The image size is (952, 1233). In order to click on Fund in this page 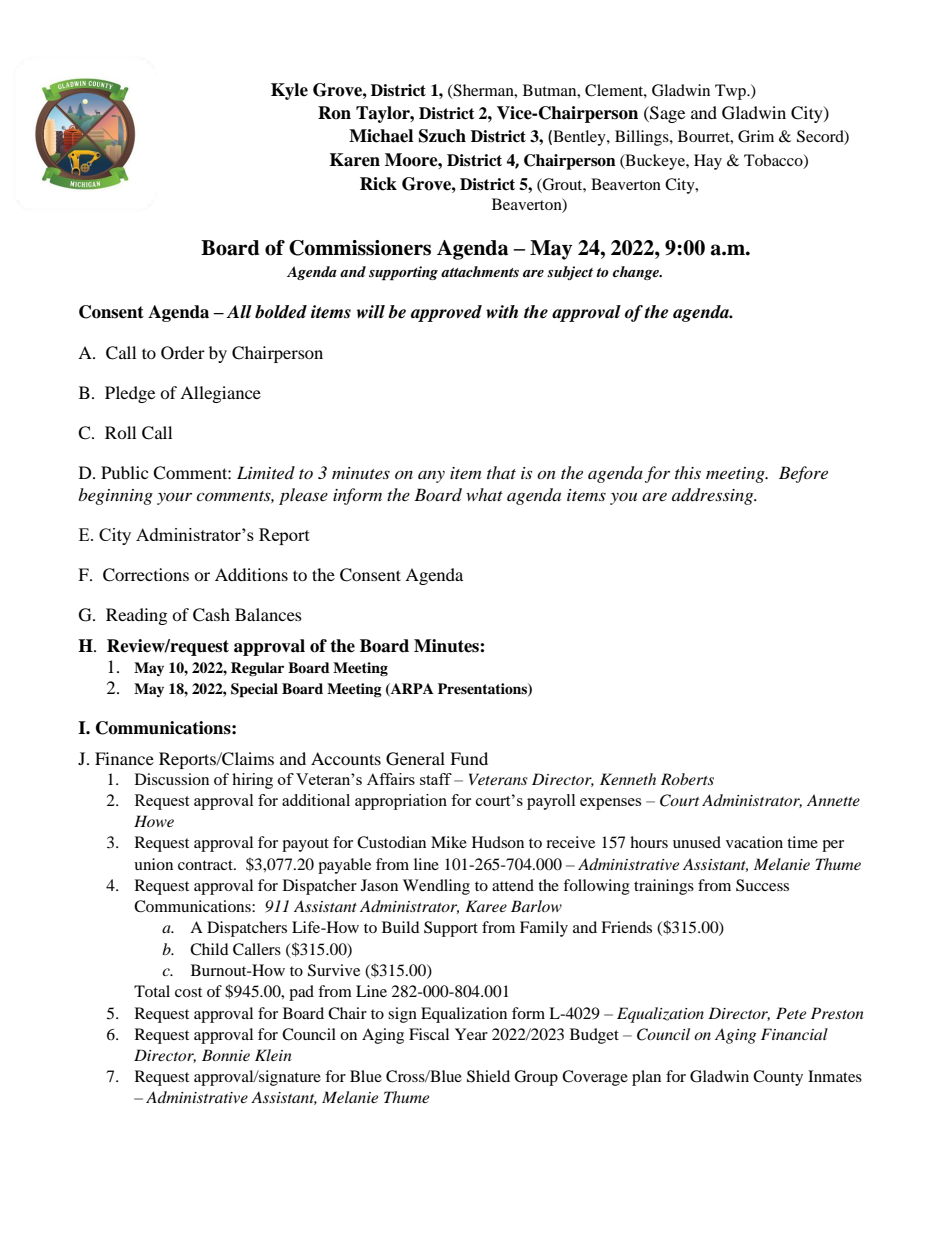, I will do `click(469, 758)`.
